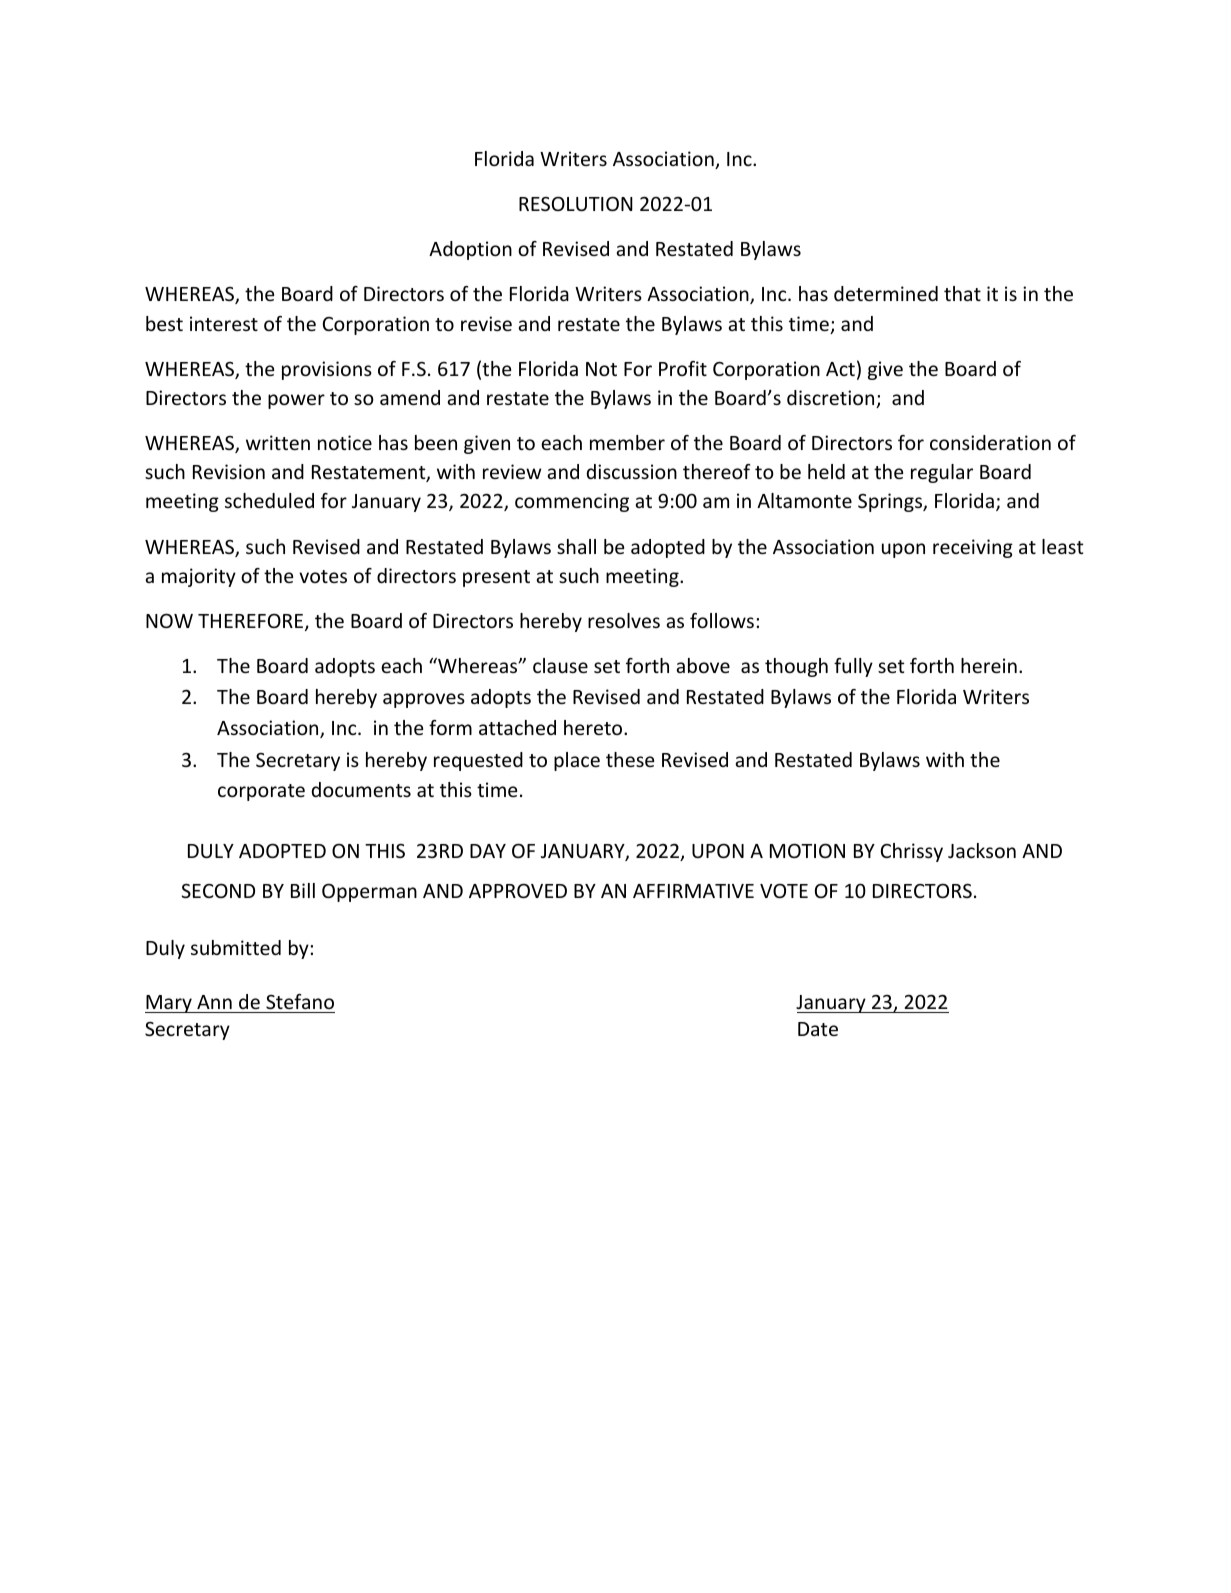  What do you see at coordinates (989, 665) in the screenshot?
I see `herein` at bounding box center [989, 665].
